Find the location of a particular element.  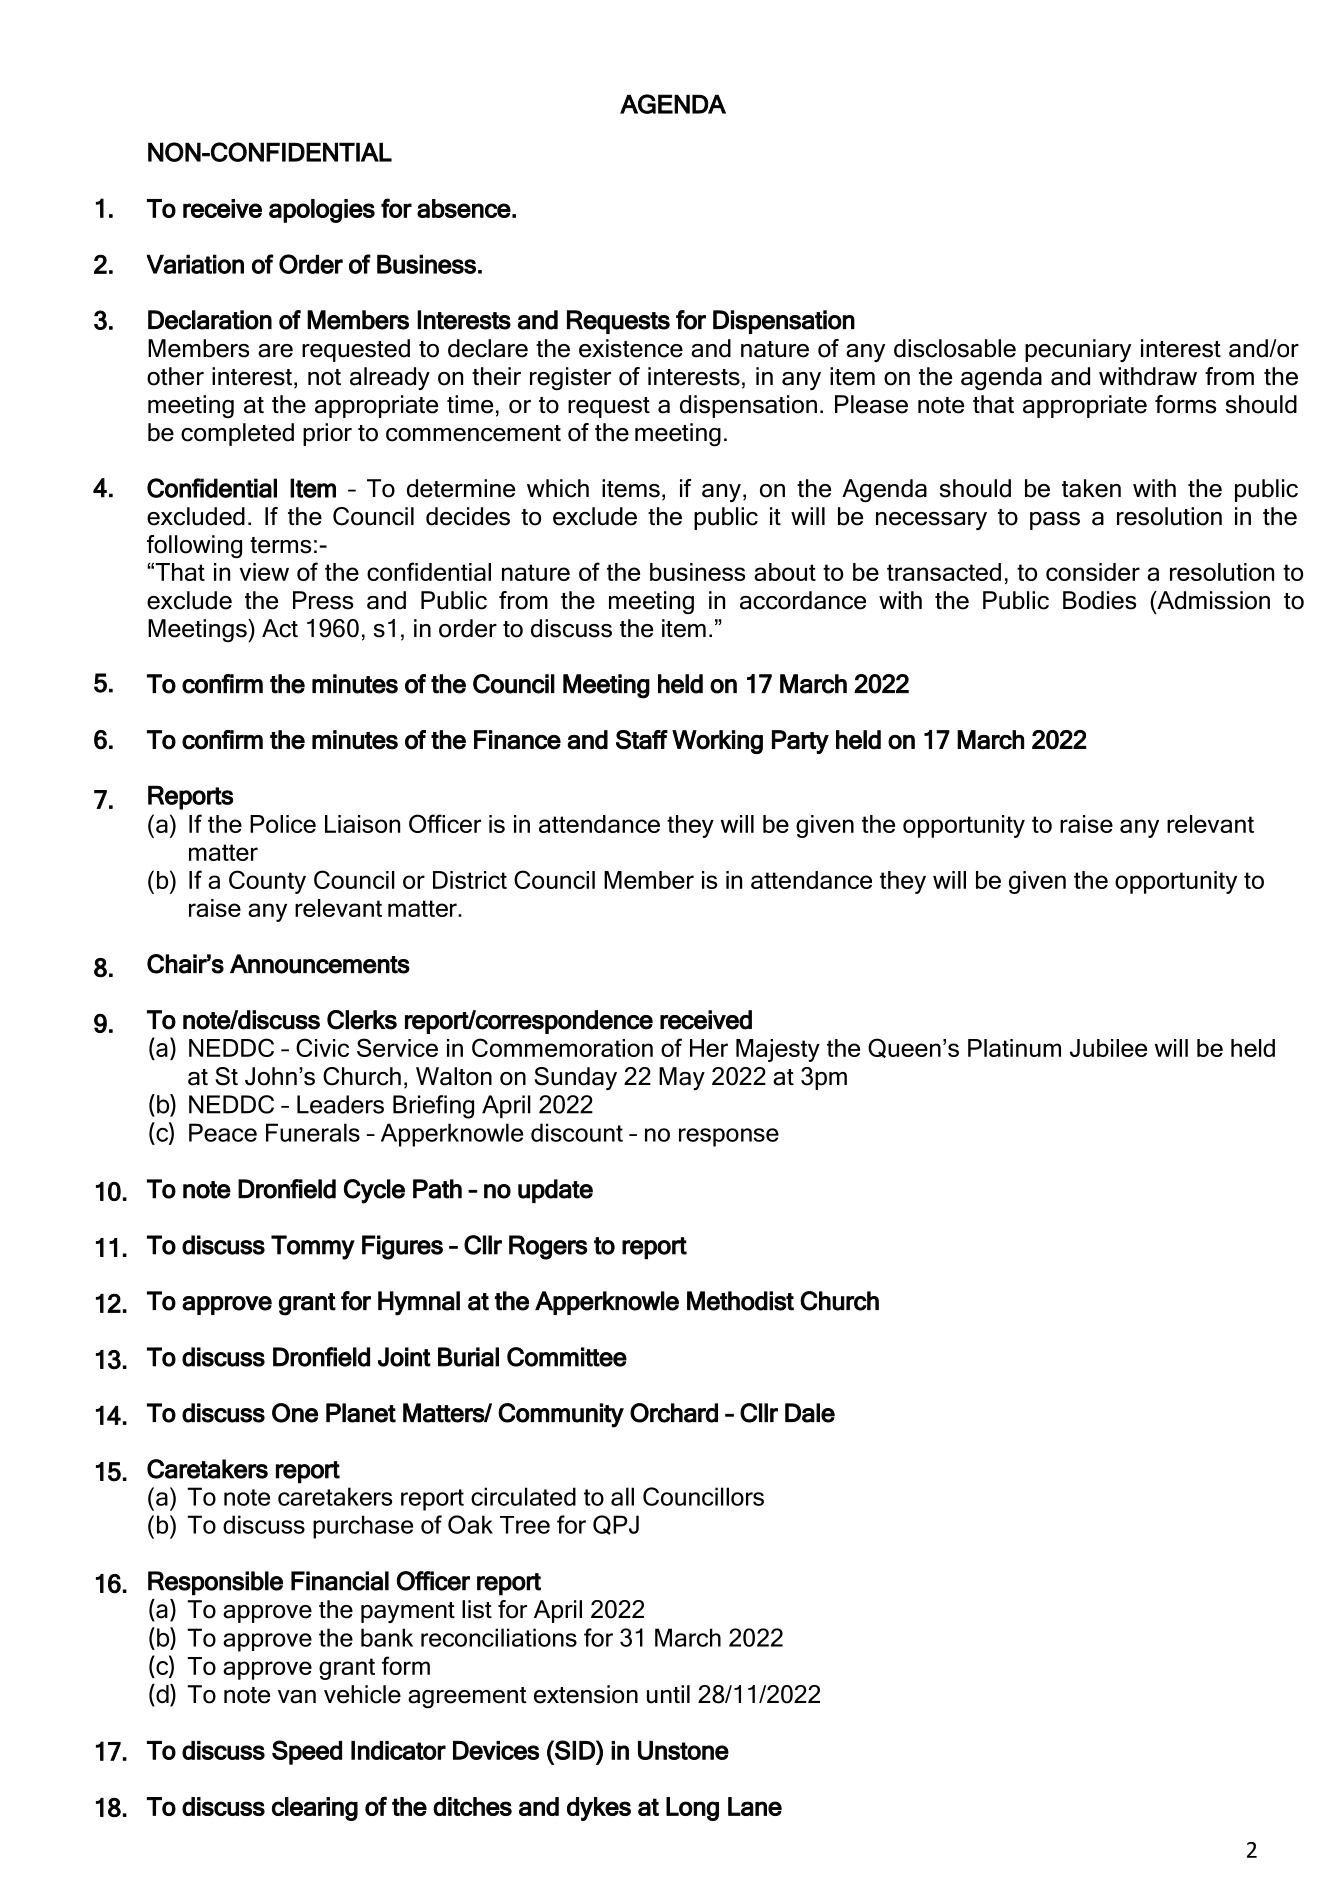

Bodies is located at coordinates (1099, 600).
